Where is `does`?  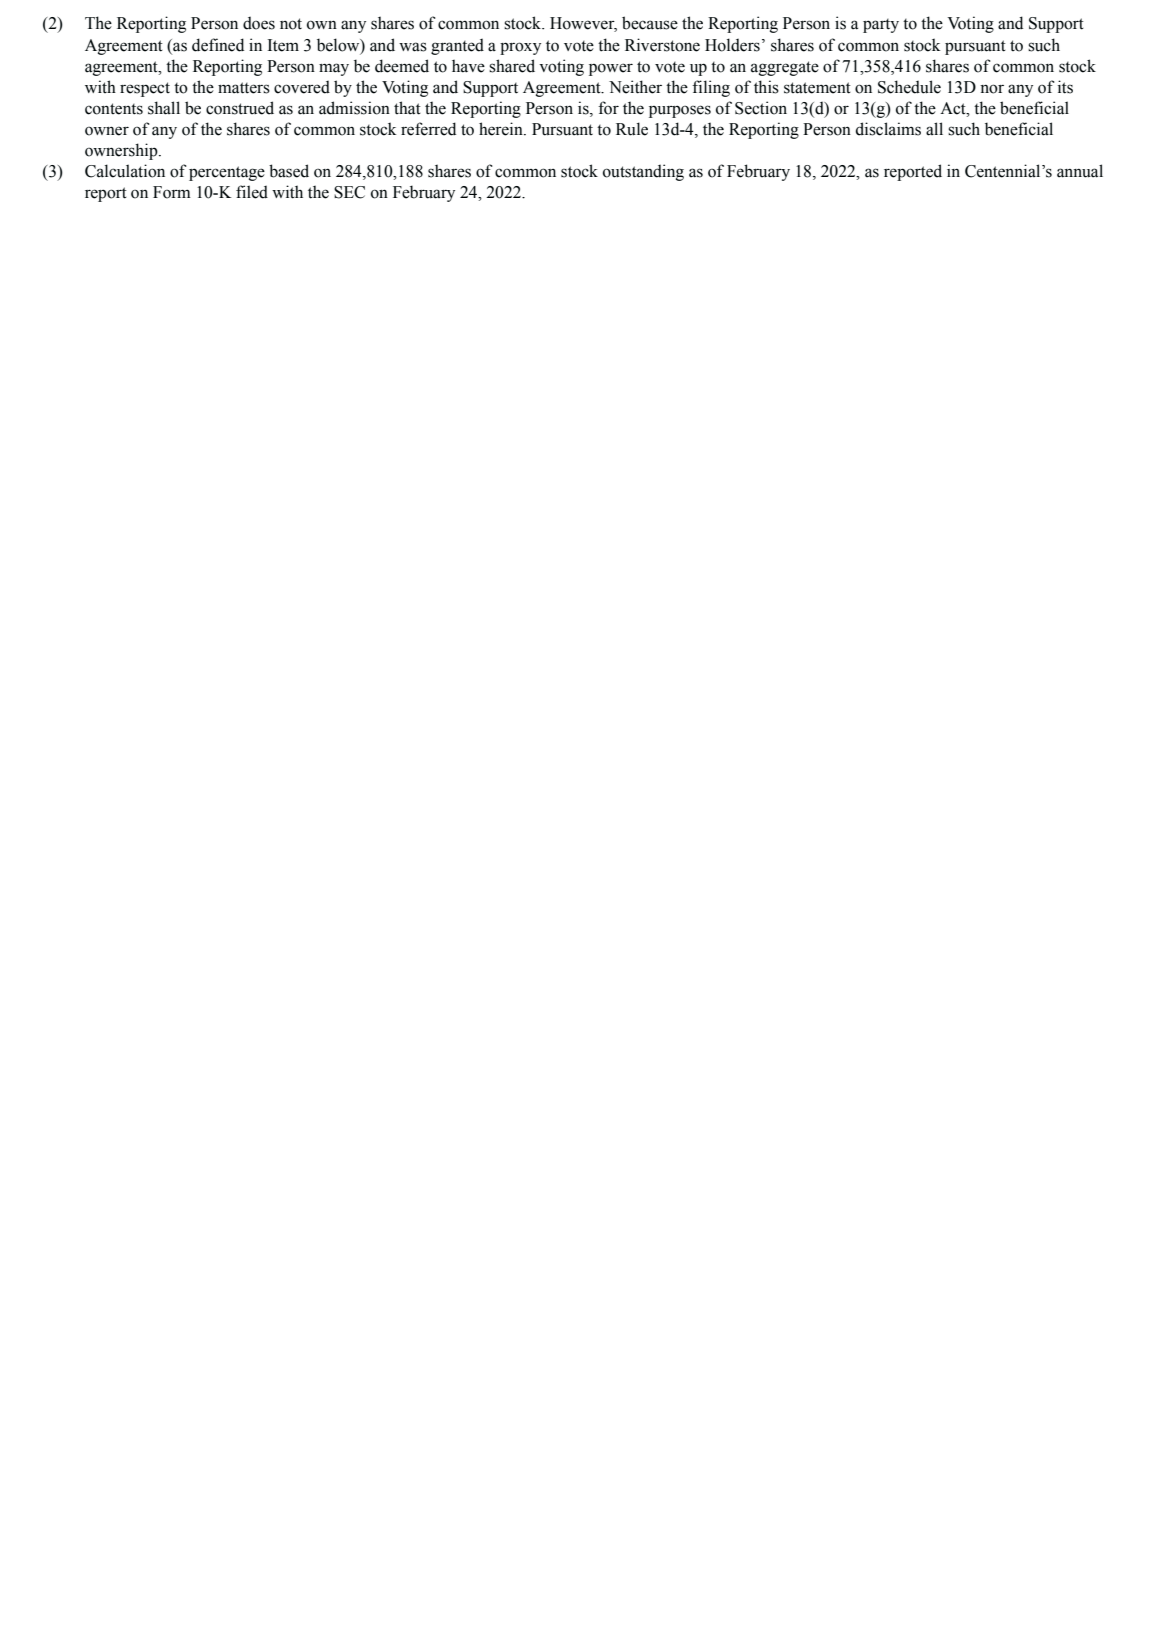 does is located at coordinates (259, 23).
